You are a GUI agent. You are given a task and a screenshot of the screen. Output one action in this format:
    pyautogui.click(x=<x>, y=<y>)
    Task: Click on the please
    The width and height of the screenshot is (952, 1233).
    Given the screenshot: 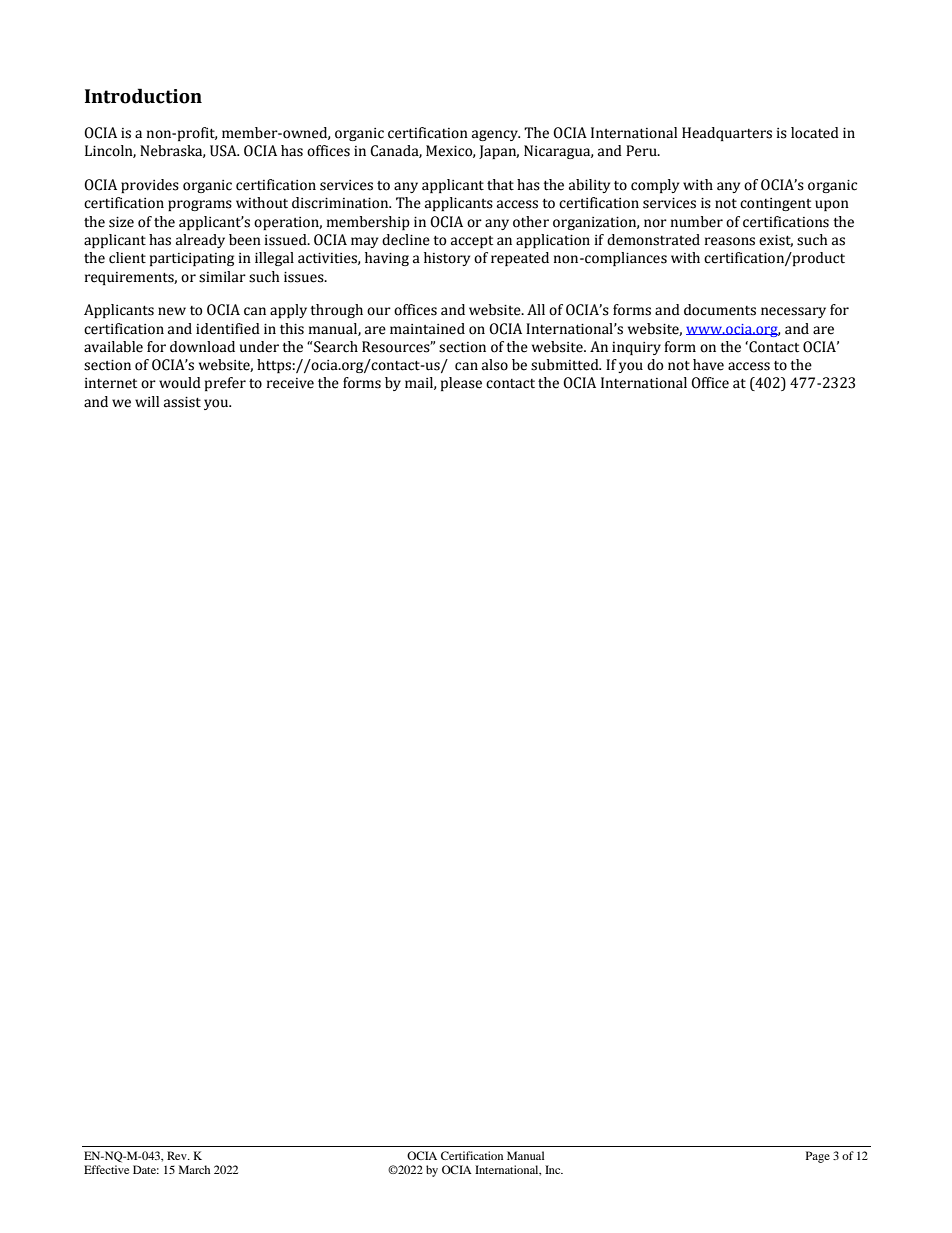 What is the action you would take?
    pyautogui.click(x=461, y=384)
